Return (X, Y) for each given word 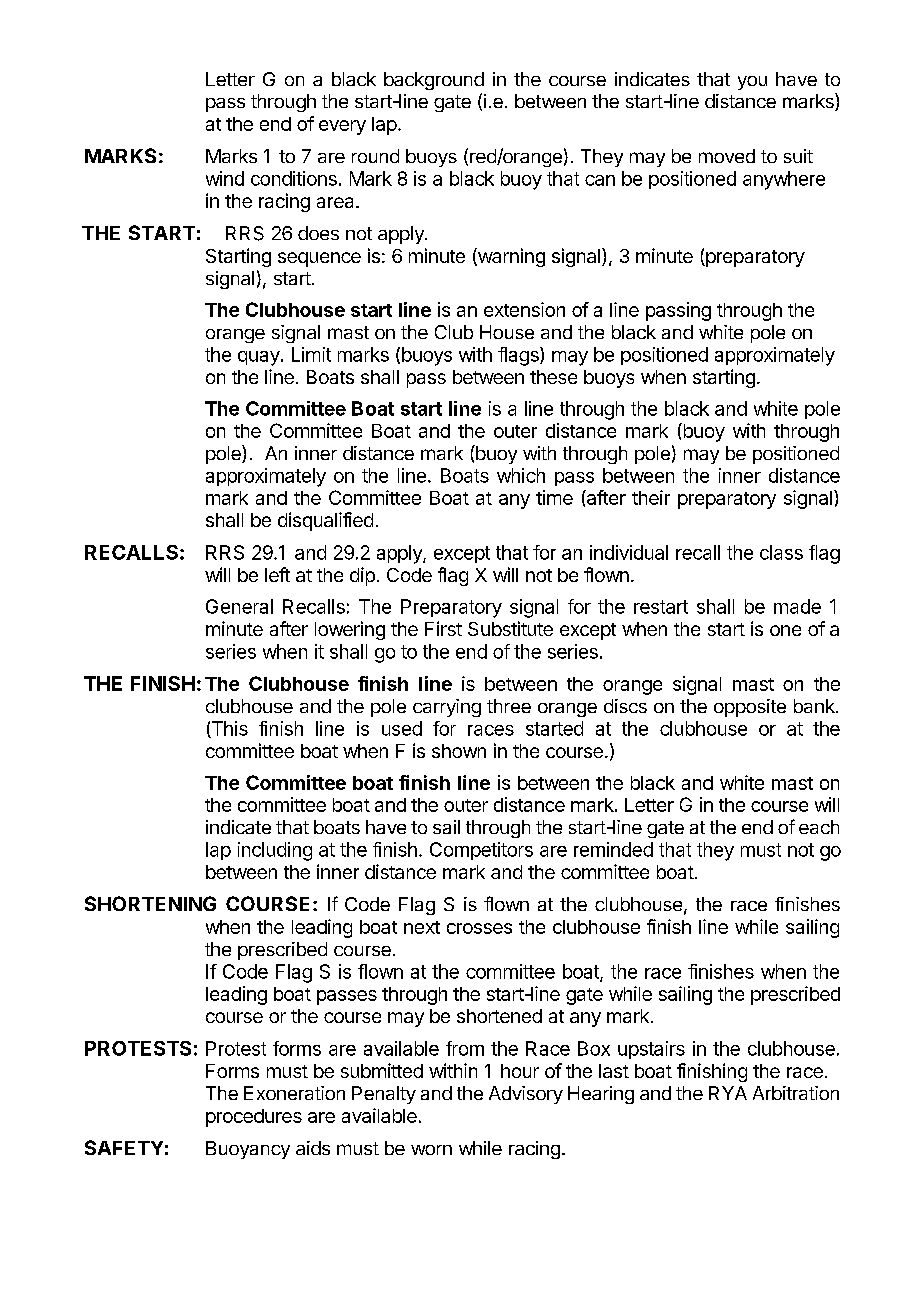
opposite (750, 708)
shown (459, 751)
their (651, 497)
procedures (254, 1118)
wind (225, 178)
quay (259, 358)
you (752, 83)
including (275, 851)
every (342, 127)
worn (431, 1150)
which (521, 475)
